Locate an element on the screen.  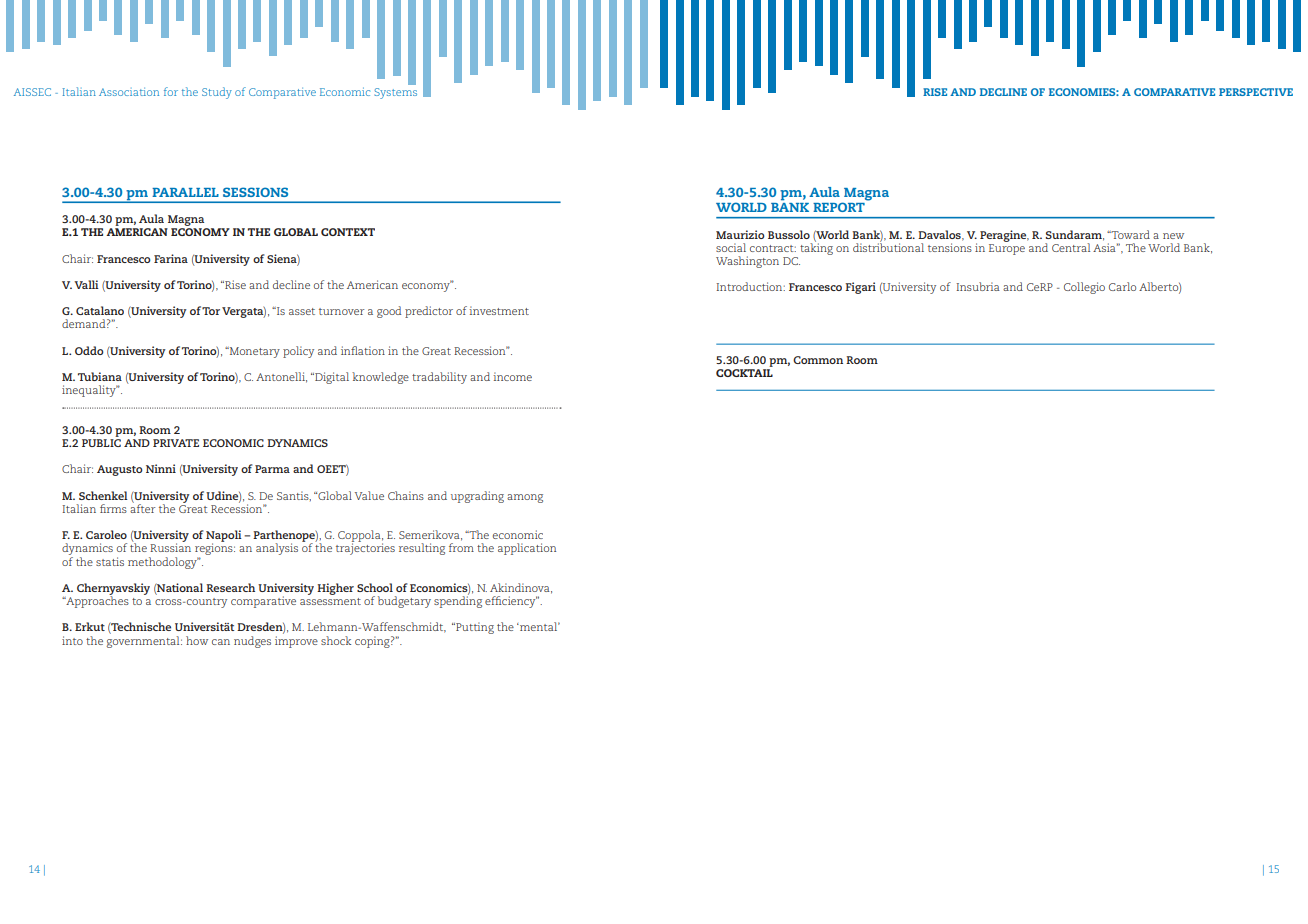
among is located at coordinates (525, 498).
